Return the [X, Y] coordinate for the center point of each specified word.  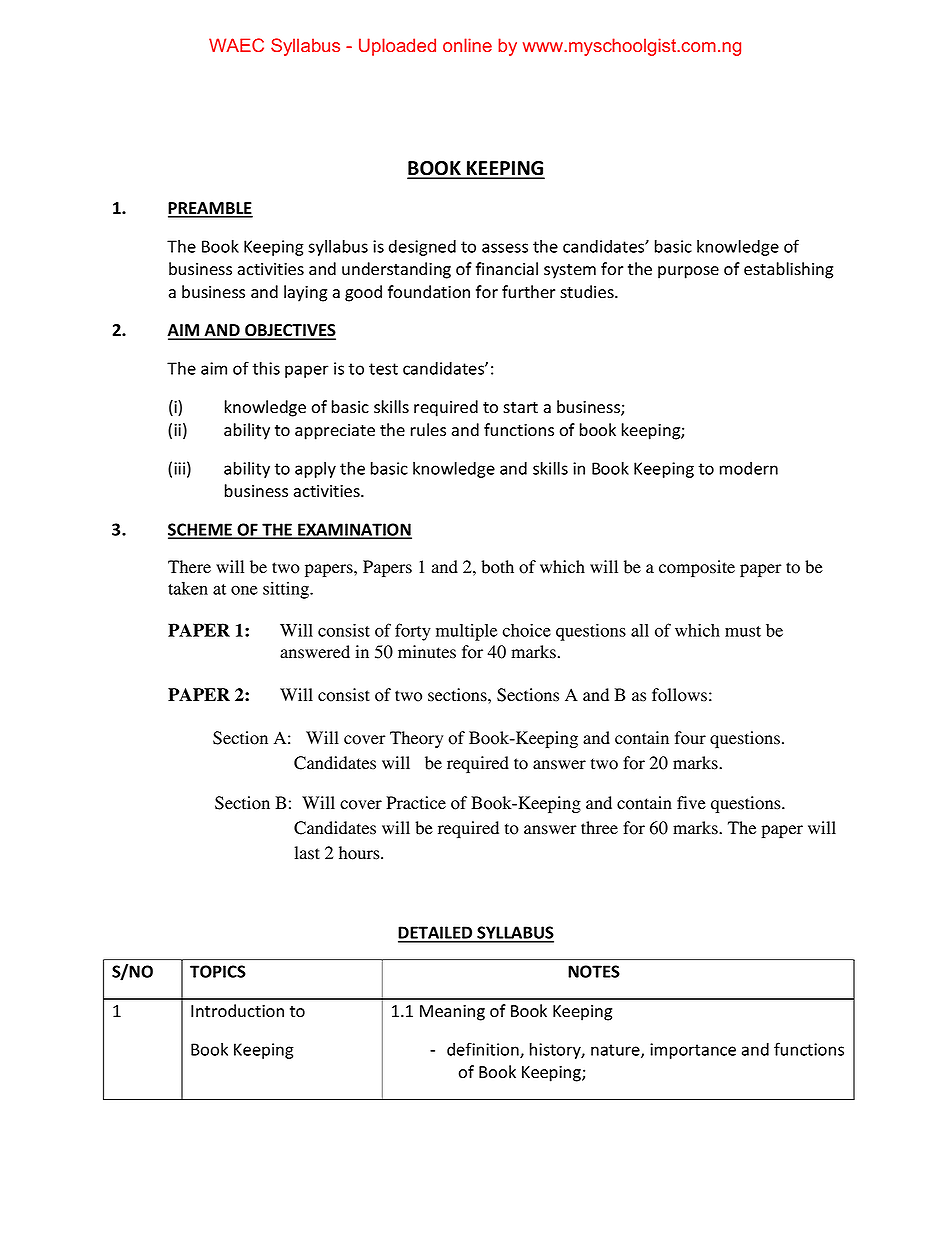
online [467, 45]
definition [484, 1050]
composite [697, 568]
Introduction [237, 1011]
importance [693, 1051]
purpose [688, 272]
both [497, 567]
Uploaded [397, 47]
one [244, 590]
